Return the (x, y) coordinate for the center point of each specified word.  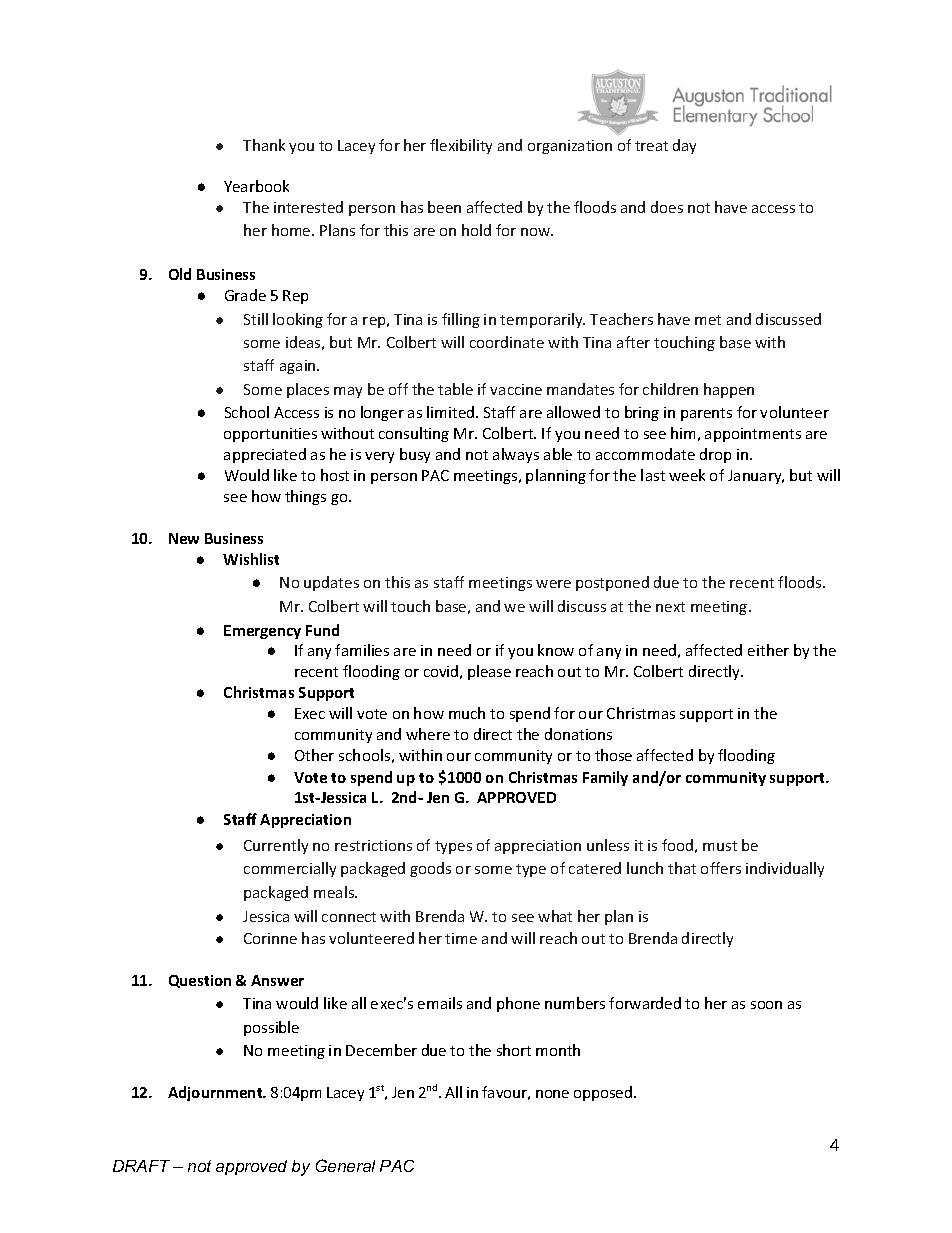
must (720, 846)
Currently (276, 846)
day (684, 146)
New (184, 538)
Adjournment (216, 1093)
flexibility (461, 146)
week (687, 475)
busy (415, 455)
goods (430, 869)
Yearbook (256, 186)
